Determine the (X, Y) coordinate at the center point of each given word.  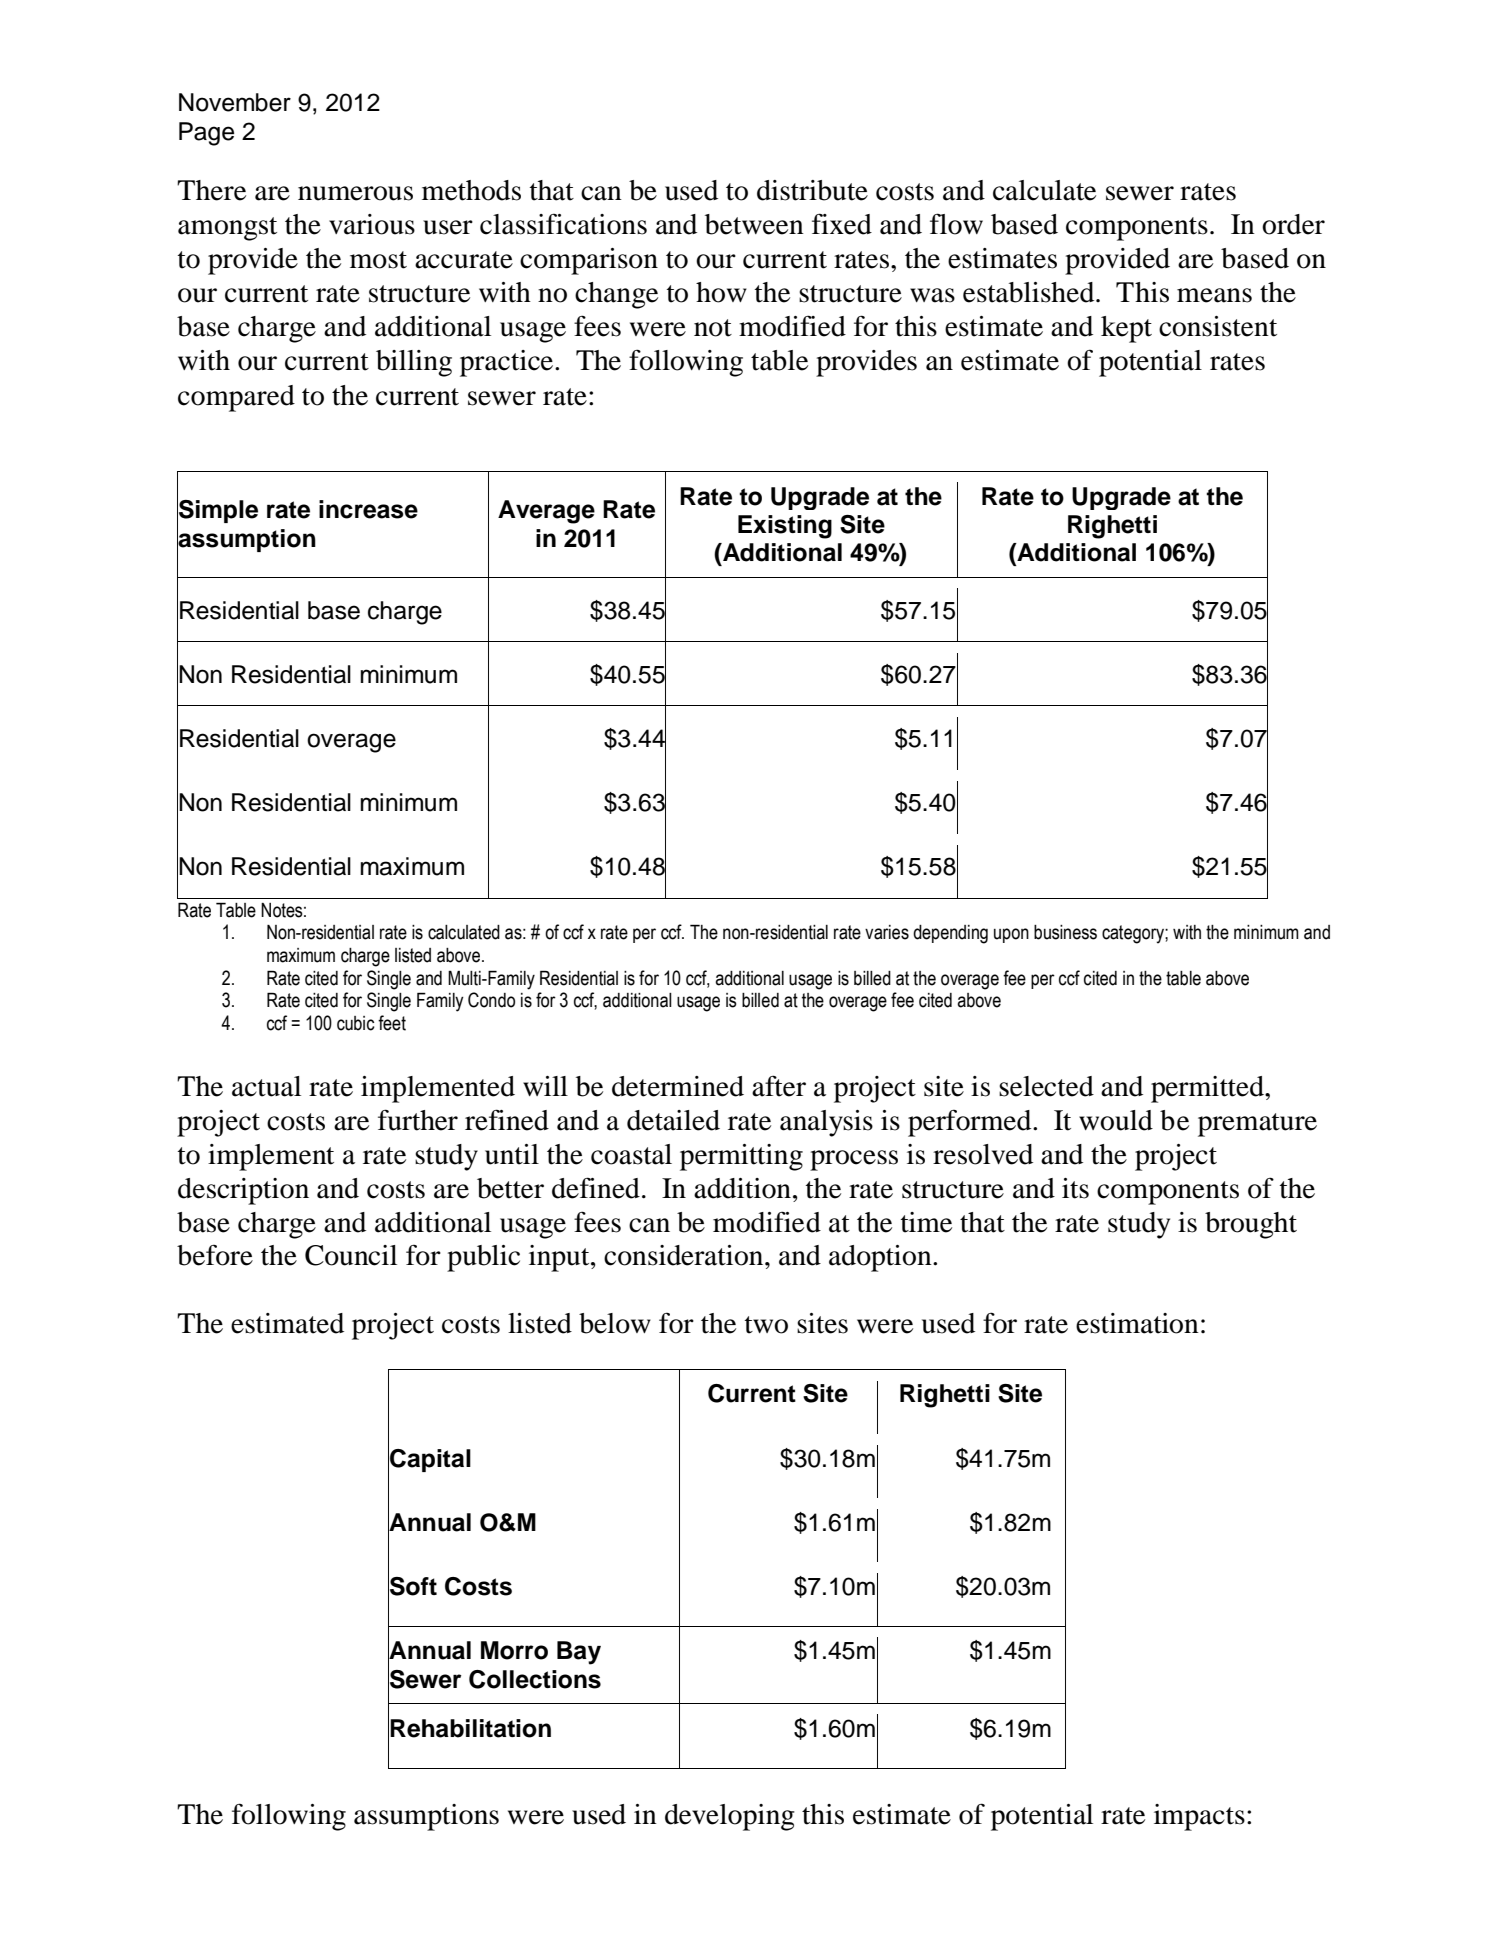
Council (351, 1255)
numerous (355, 193)
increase (368, 509)
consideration (685, 1255)
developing (730, 1817)
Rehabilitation (470, 1728)
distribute (812, 190)
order (1293, 224)
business (1065, 932)
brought (1251, 1225)
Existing (785, 527)
